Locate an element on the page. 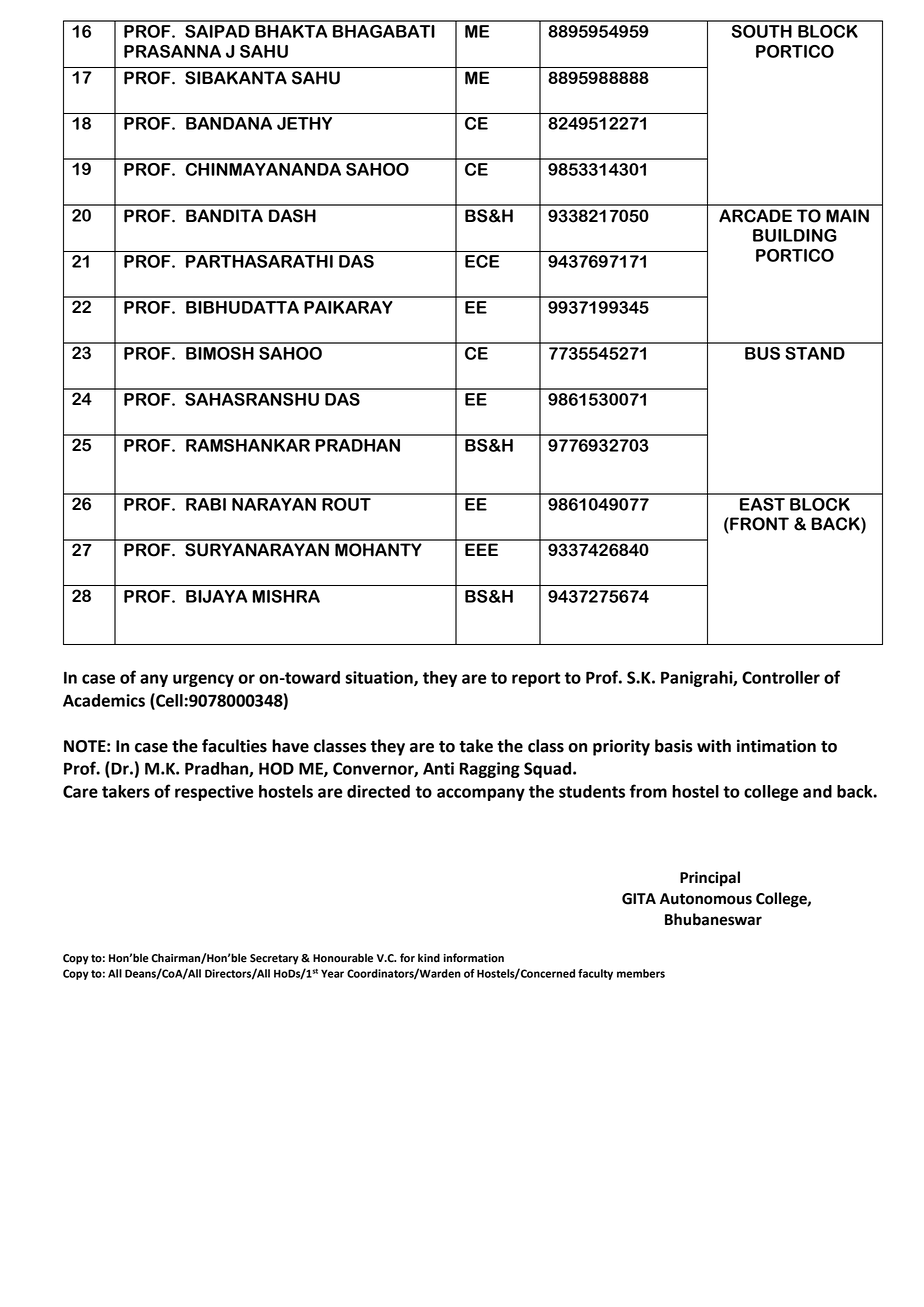 This image has height=1307, width=924. ARCADE is located at coordinates (755, 216).
